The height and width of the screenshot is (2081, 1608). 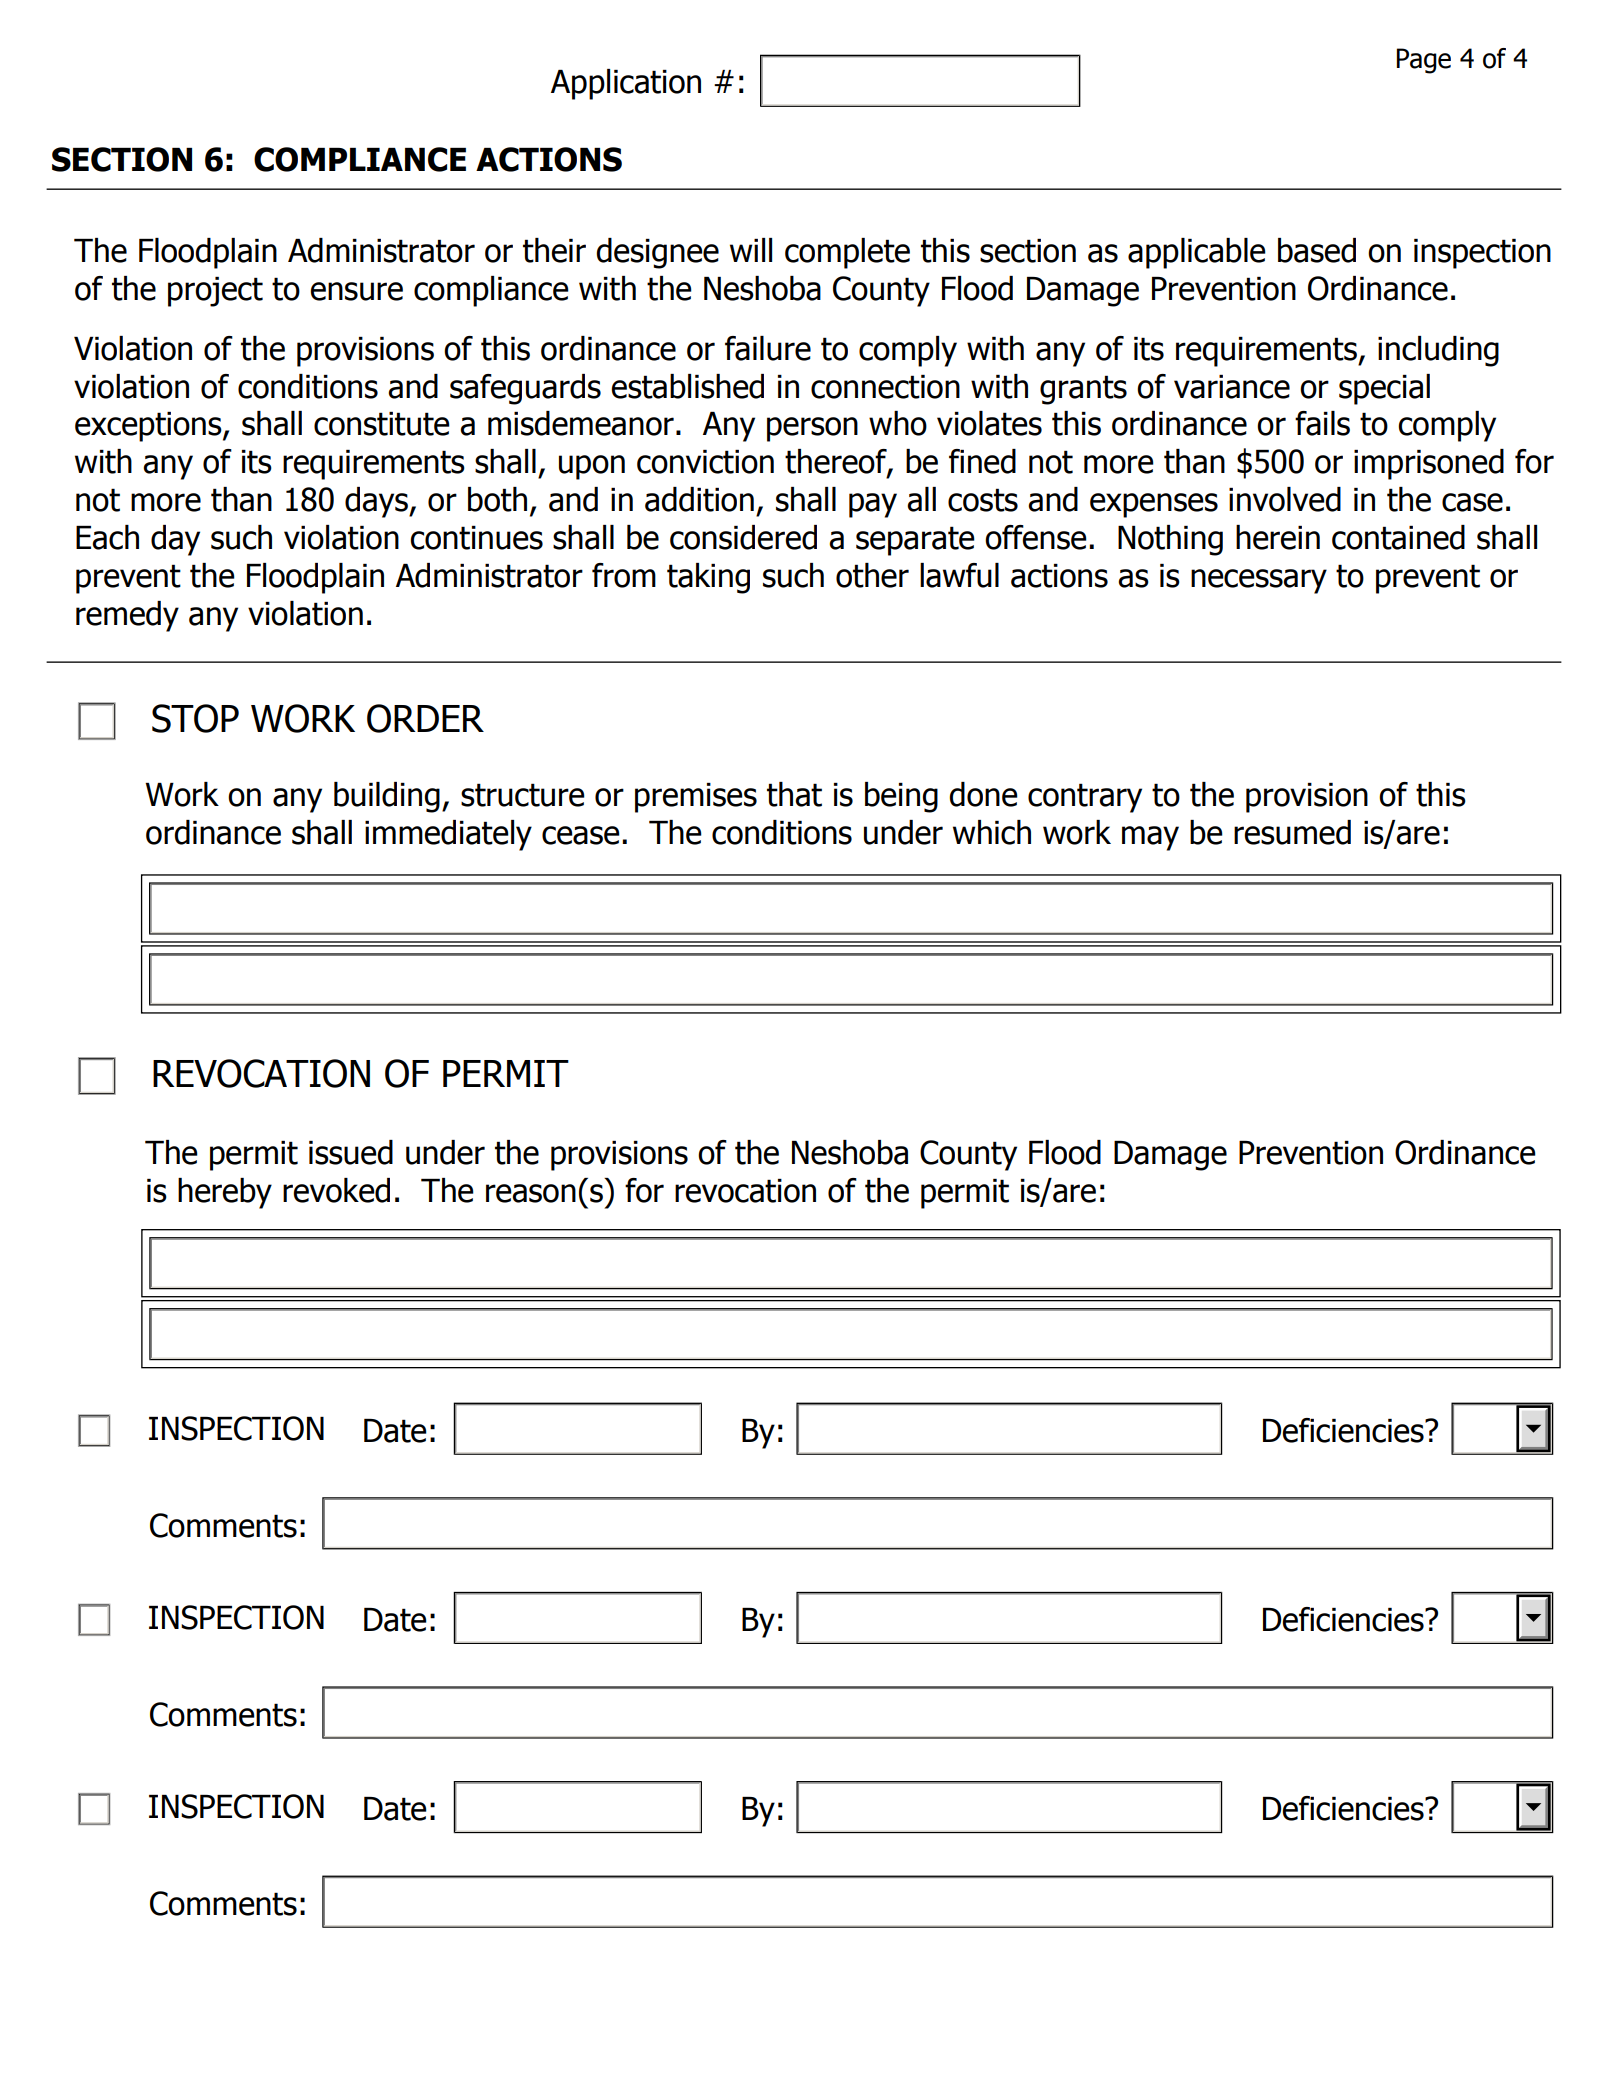 I want to click on issued, so click(x=351, y=1152).
